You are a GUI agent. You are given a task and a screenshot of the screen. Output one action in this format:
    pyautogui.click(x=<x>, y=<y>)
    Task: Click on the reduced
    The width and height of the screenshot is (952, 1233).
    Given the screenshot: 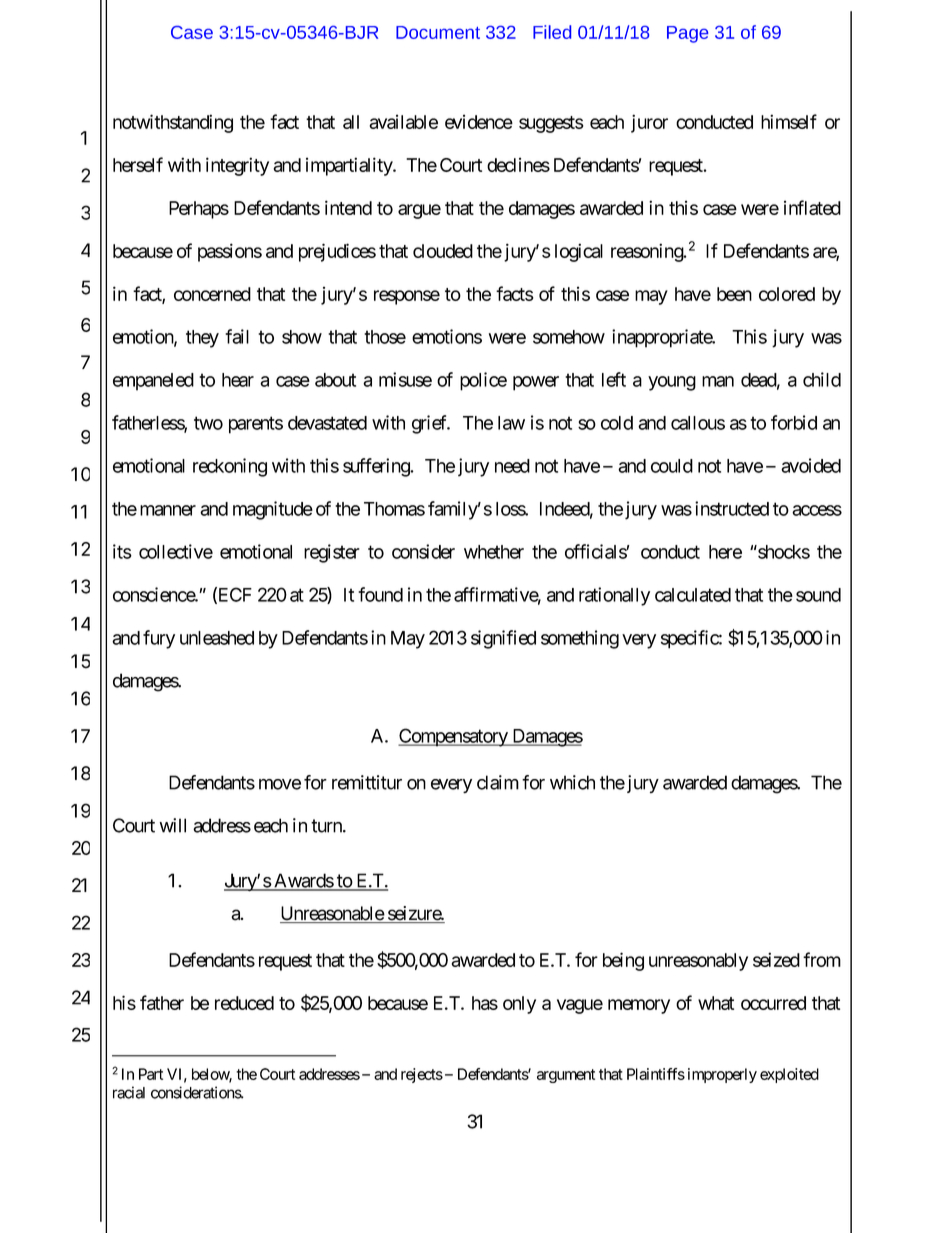 What is the action you would take?
    pyautogui.click(x=244, y=1003)
